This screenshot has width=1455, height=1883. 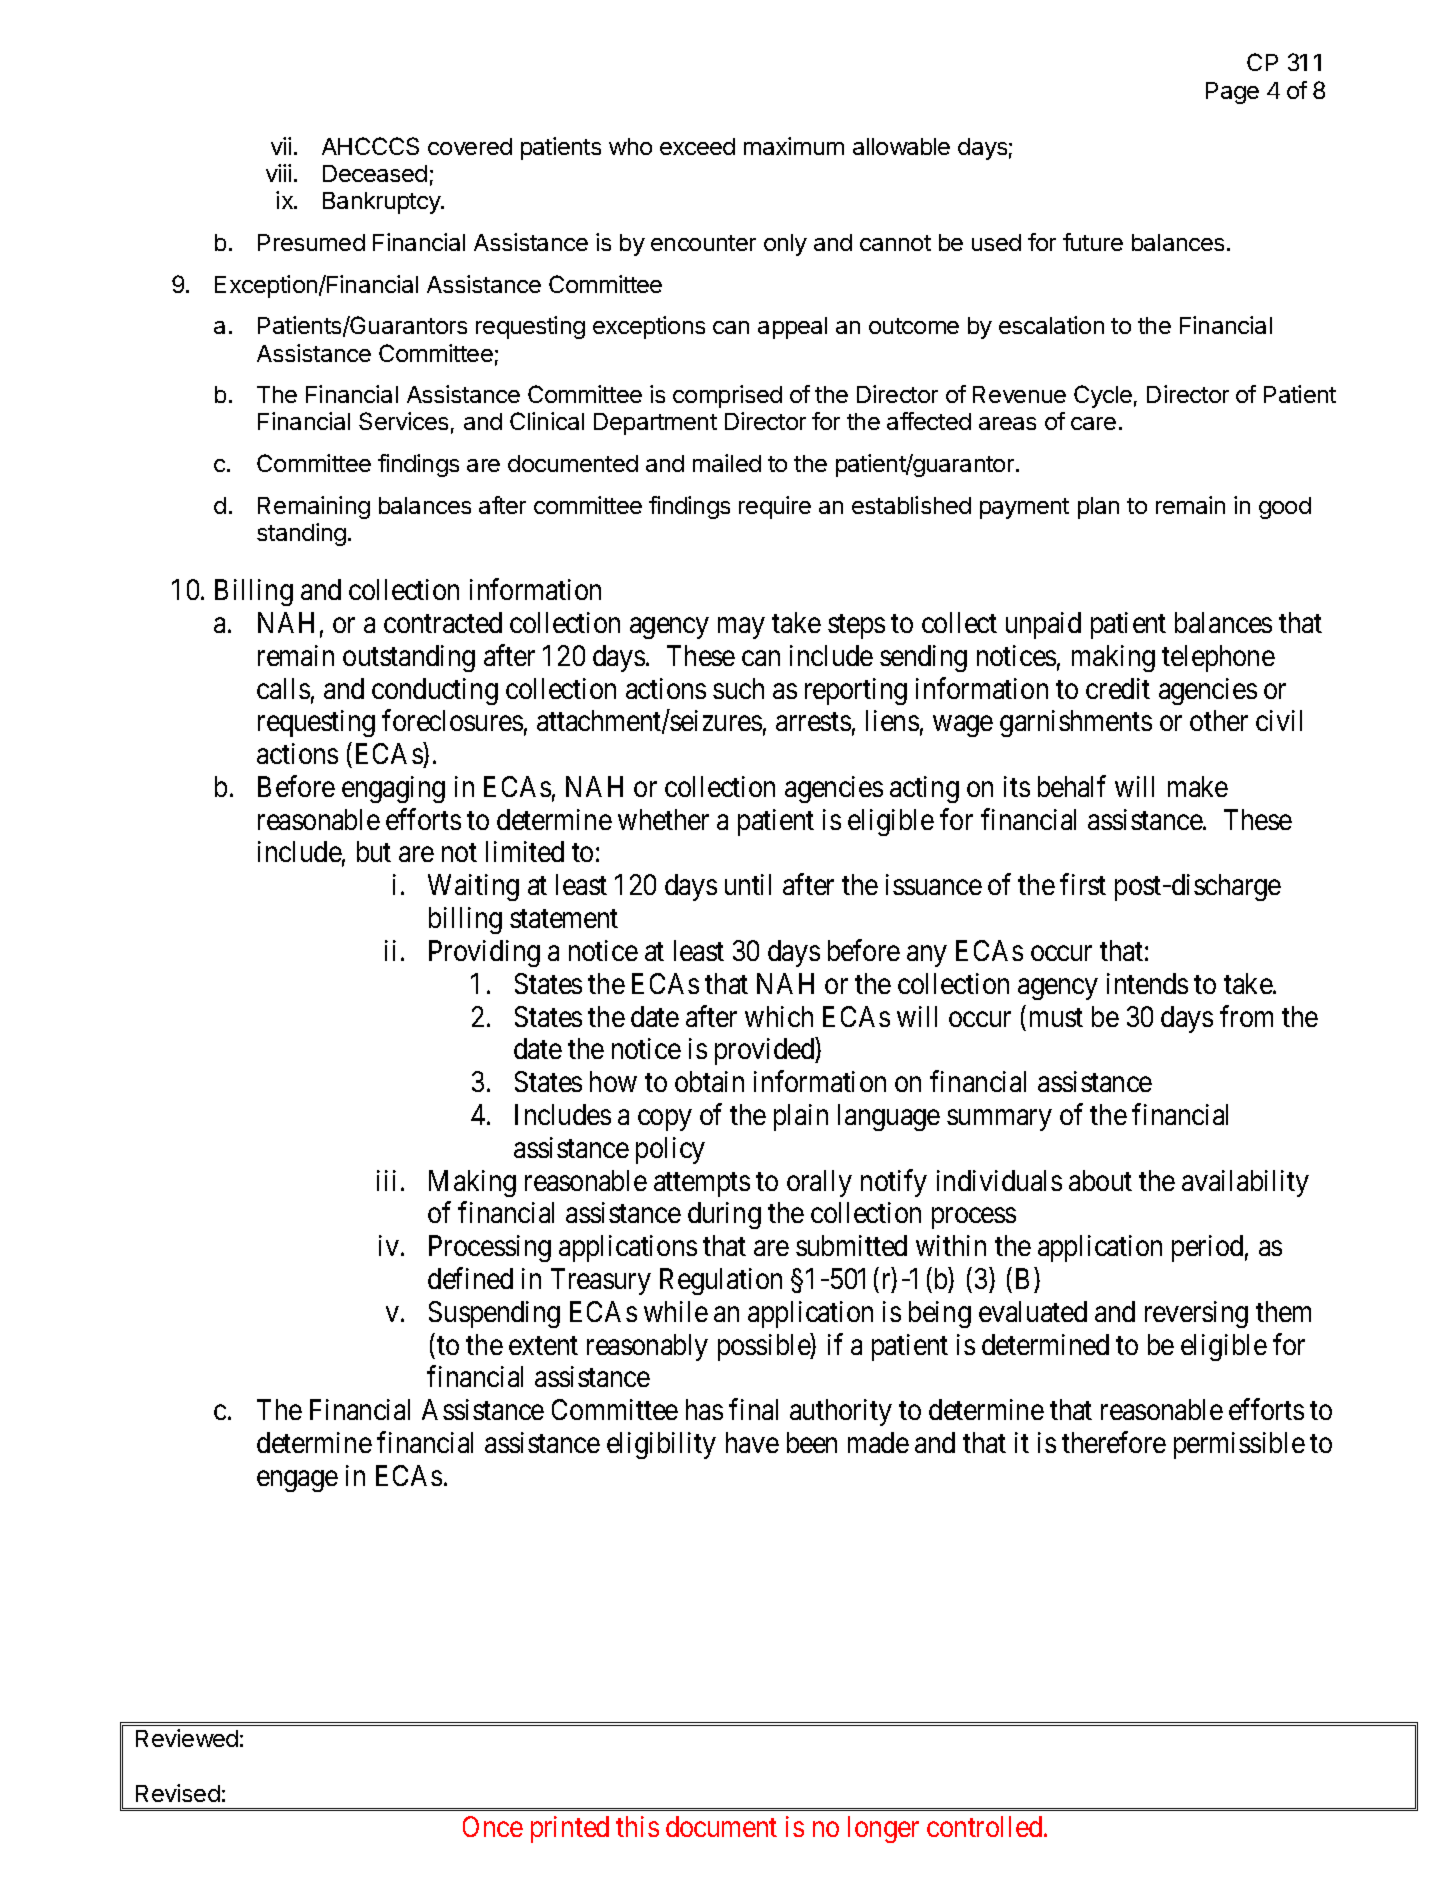 I want to click on engaging, so click(x=393, y=789).
